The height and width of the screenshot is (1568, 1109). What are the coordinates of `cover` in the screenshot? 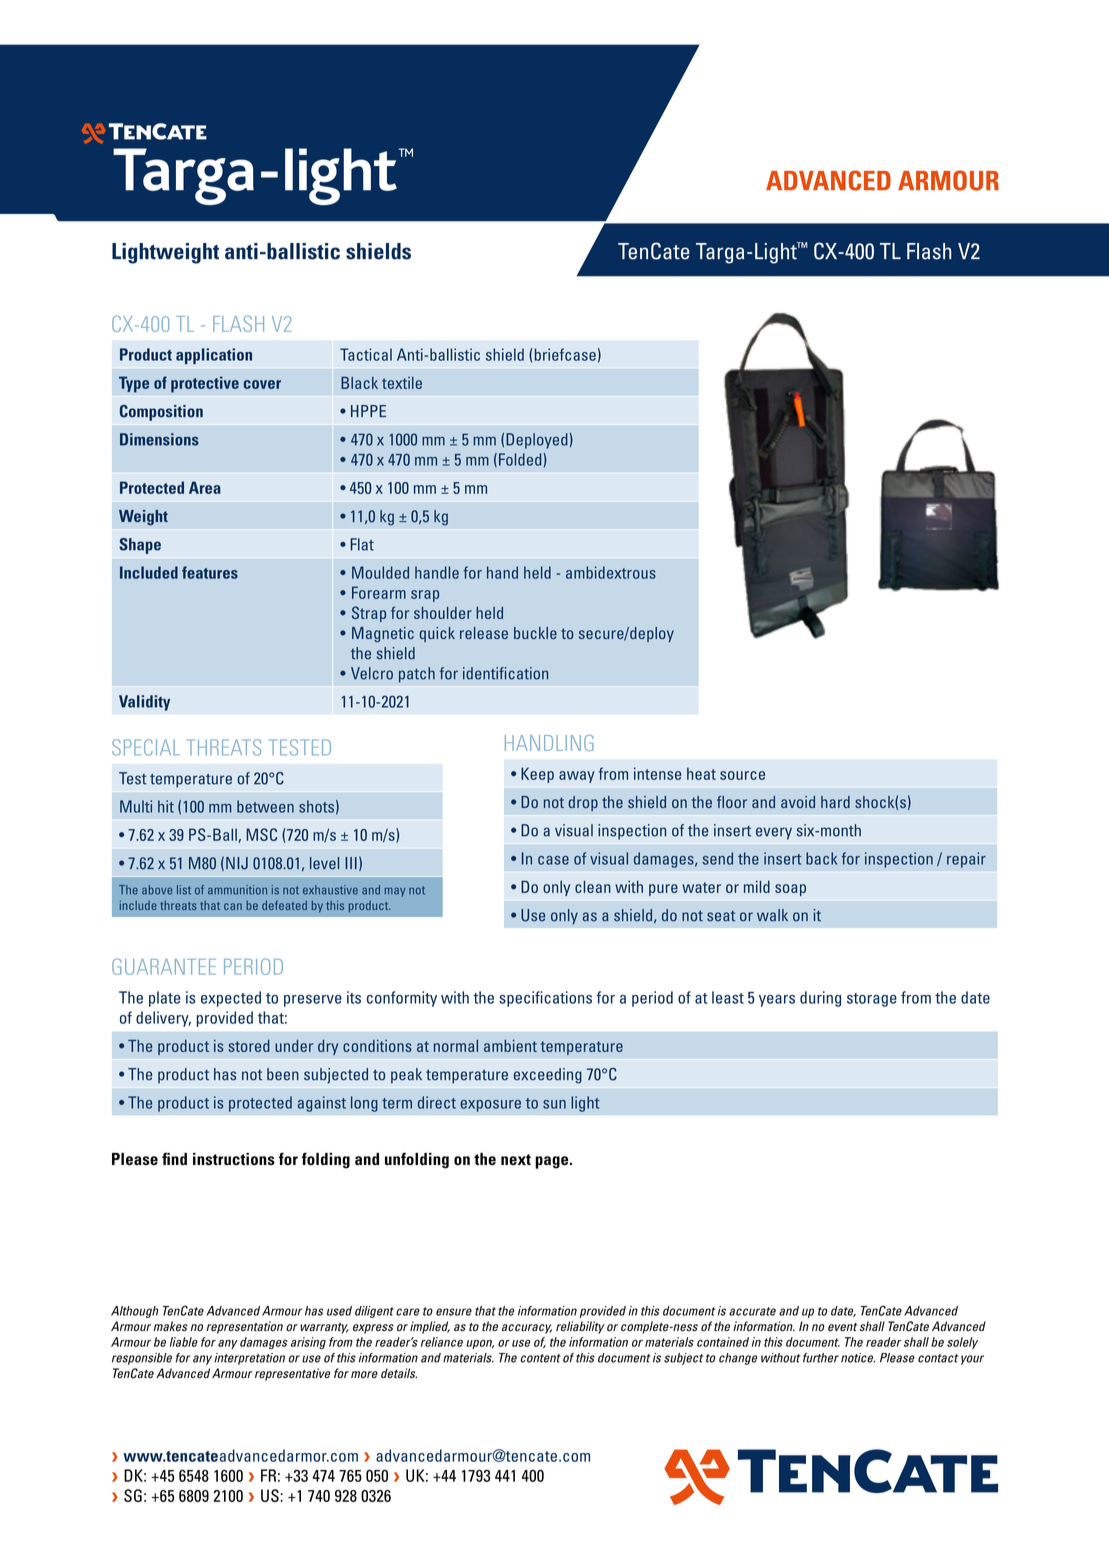 It's located at (262, 384).
